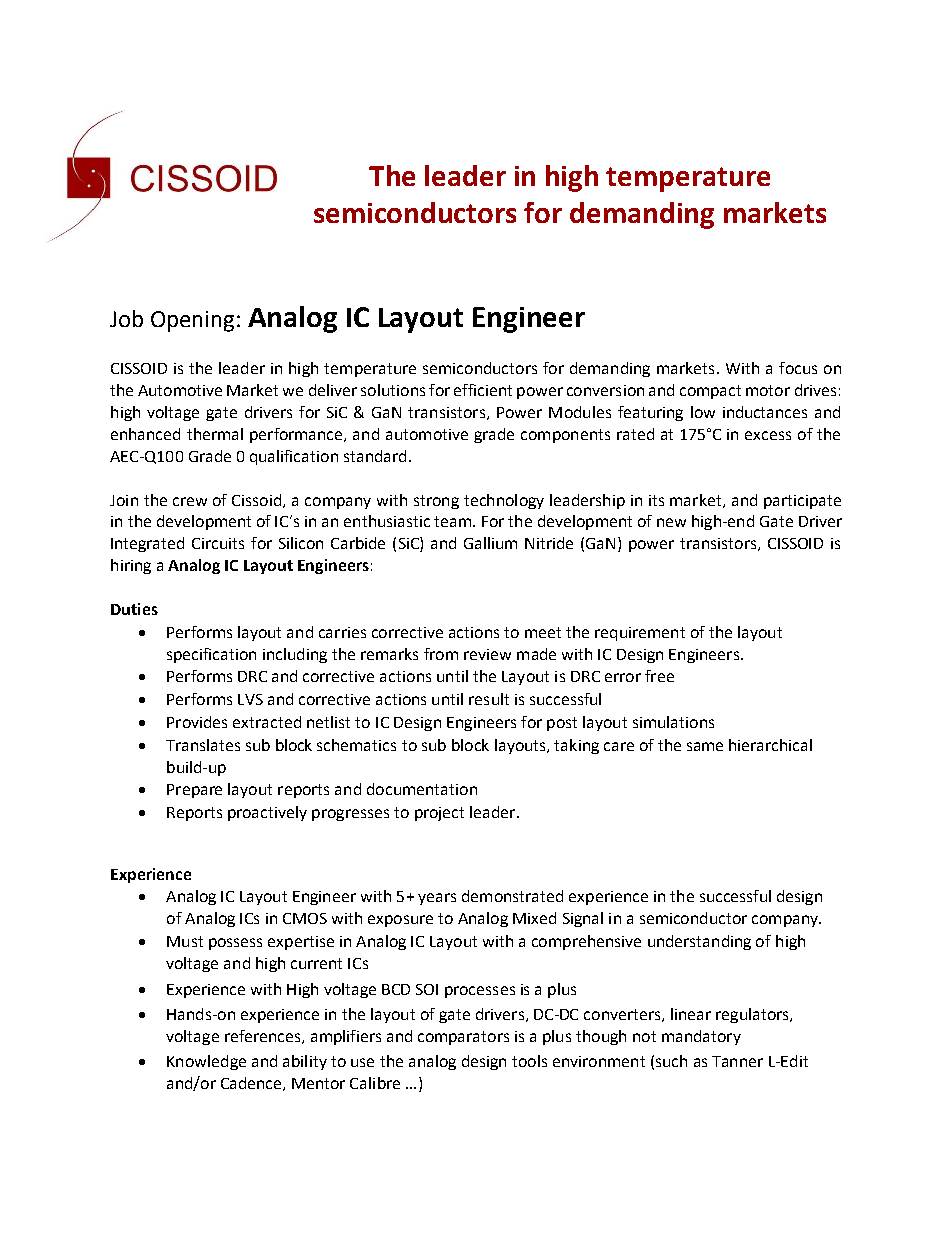  Describe the element at coordinates (463, 1038) in the screenshot. I see `comparators` at that location.
